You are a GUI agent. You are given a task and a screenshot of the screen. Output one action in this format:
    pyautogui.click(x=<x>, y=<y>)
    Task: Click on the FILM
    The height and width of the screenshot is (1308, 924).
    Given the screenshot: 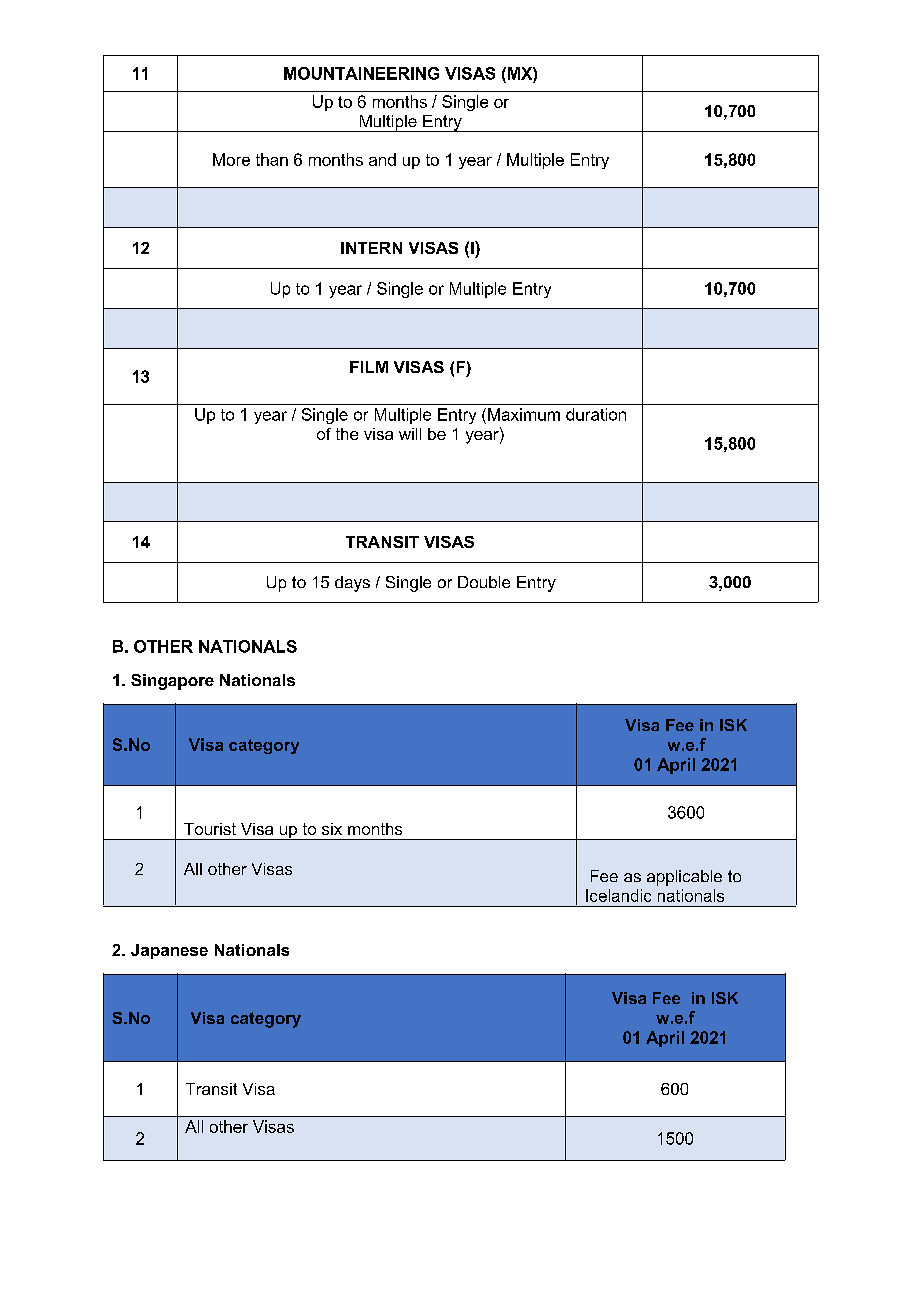 What is the action you would take?
    pyautogui.click(x=369, y=367)
